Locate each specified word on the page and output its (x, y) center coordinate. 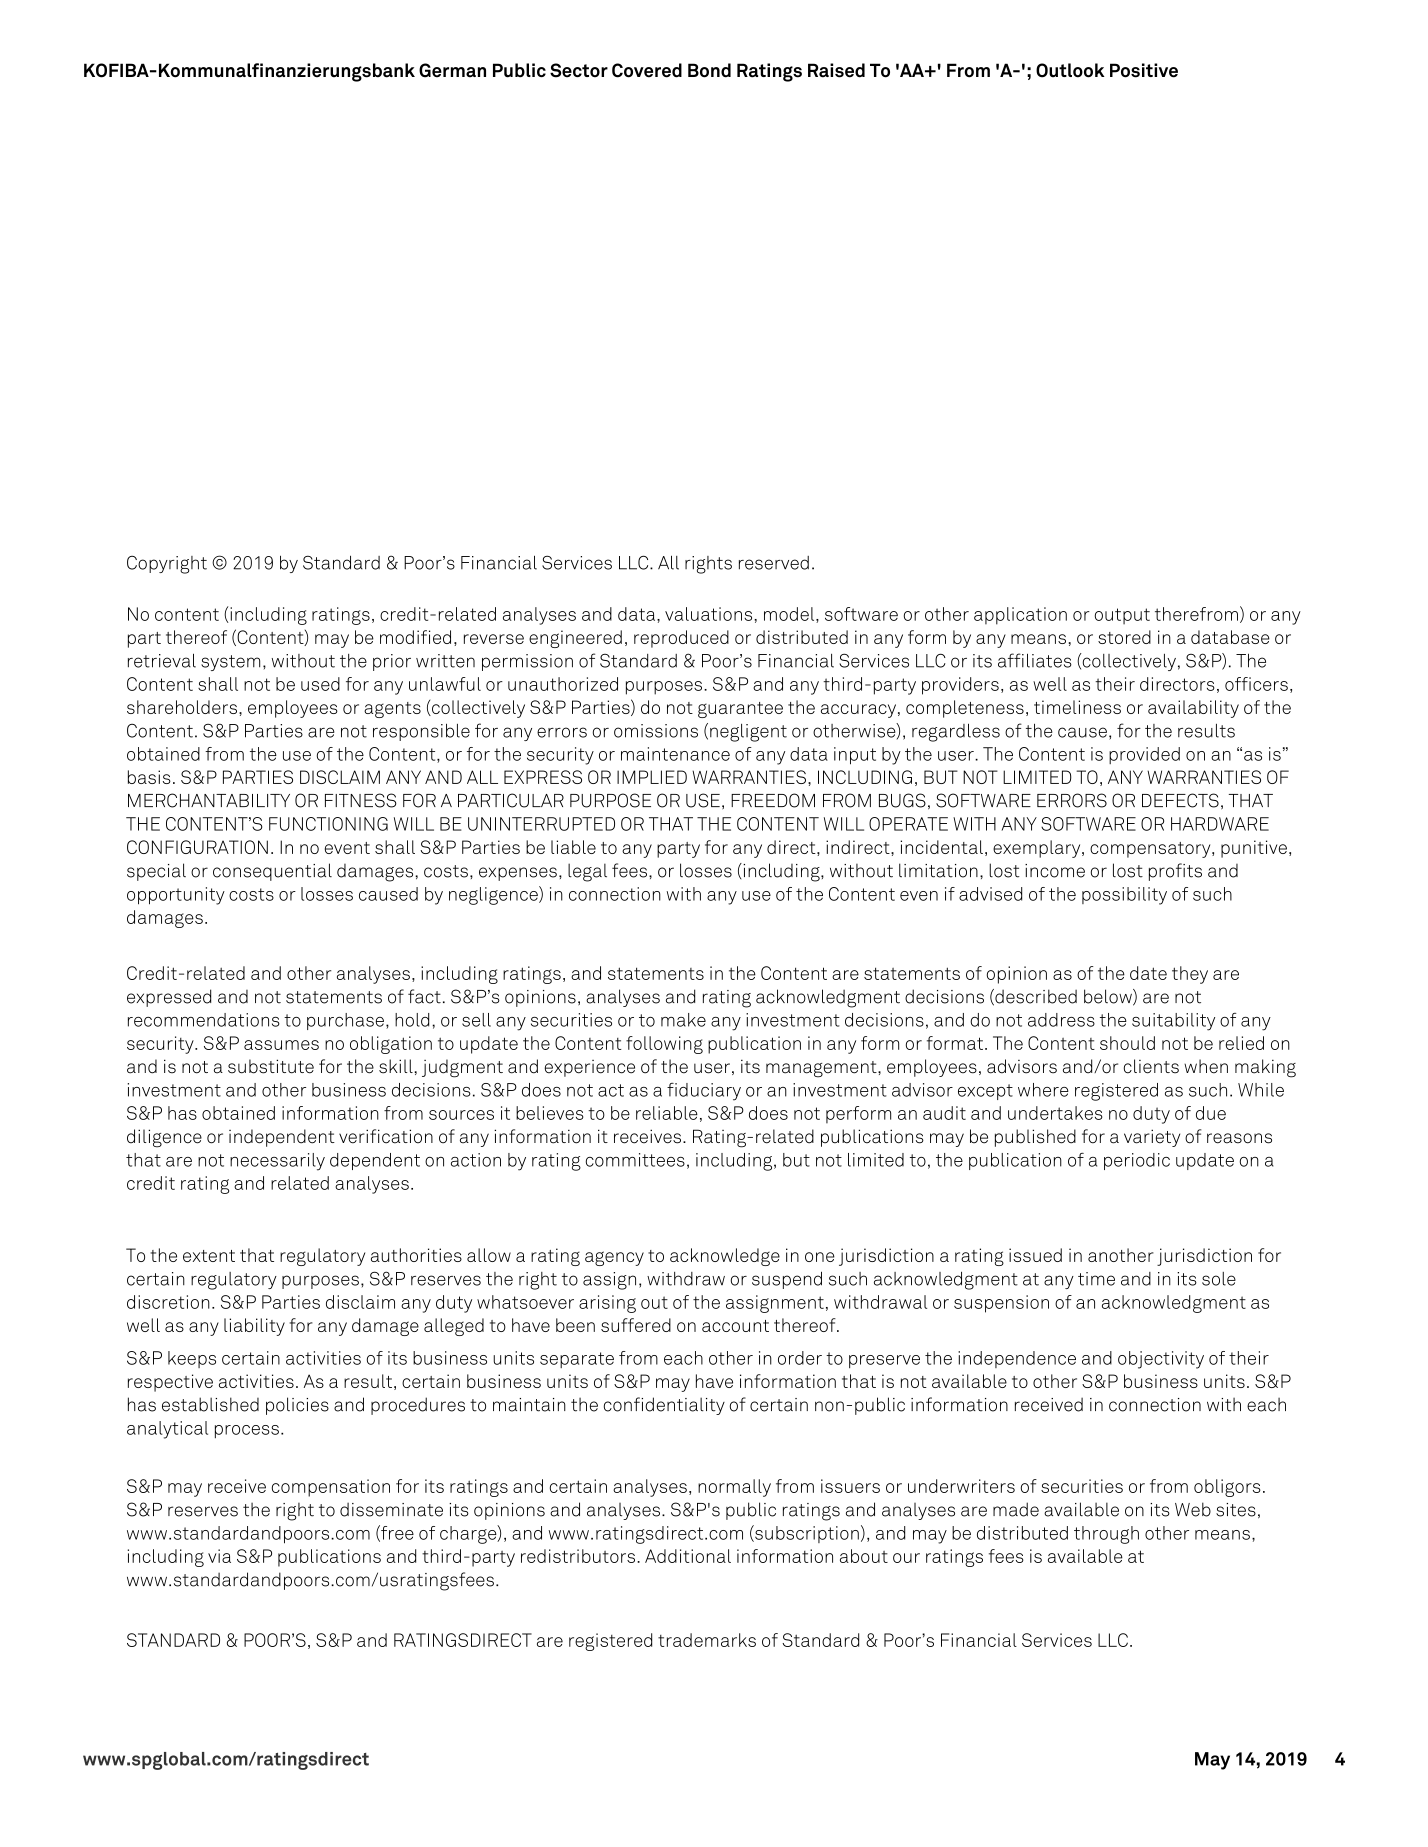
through (1106, 1535)
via (219, 1556)
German (452, 70)
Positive (1144, 70)
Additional (688, 1556)
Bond (709, 70)
